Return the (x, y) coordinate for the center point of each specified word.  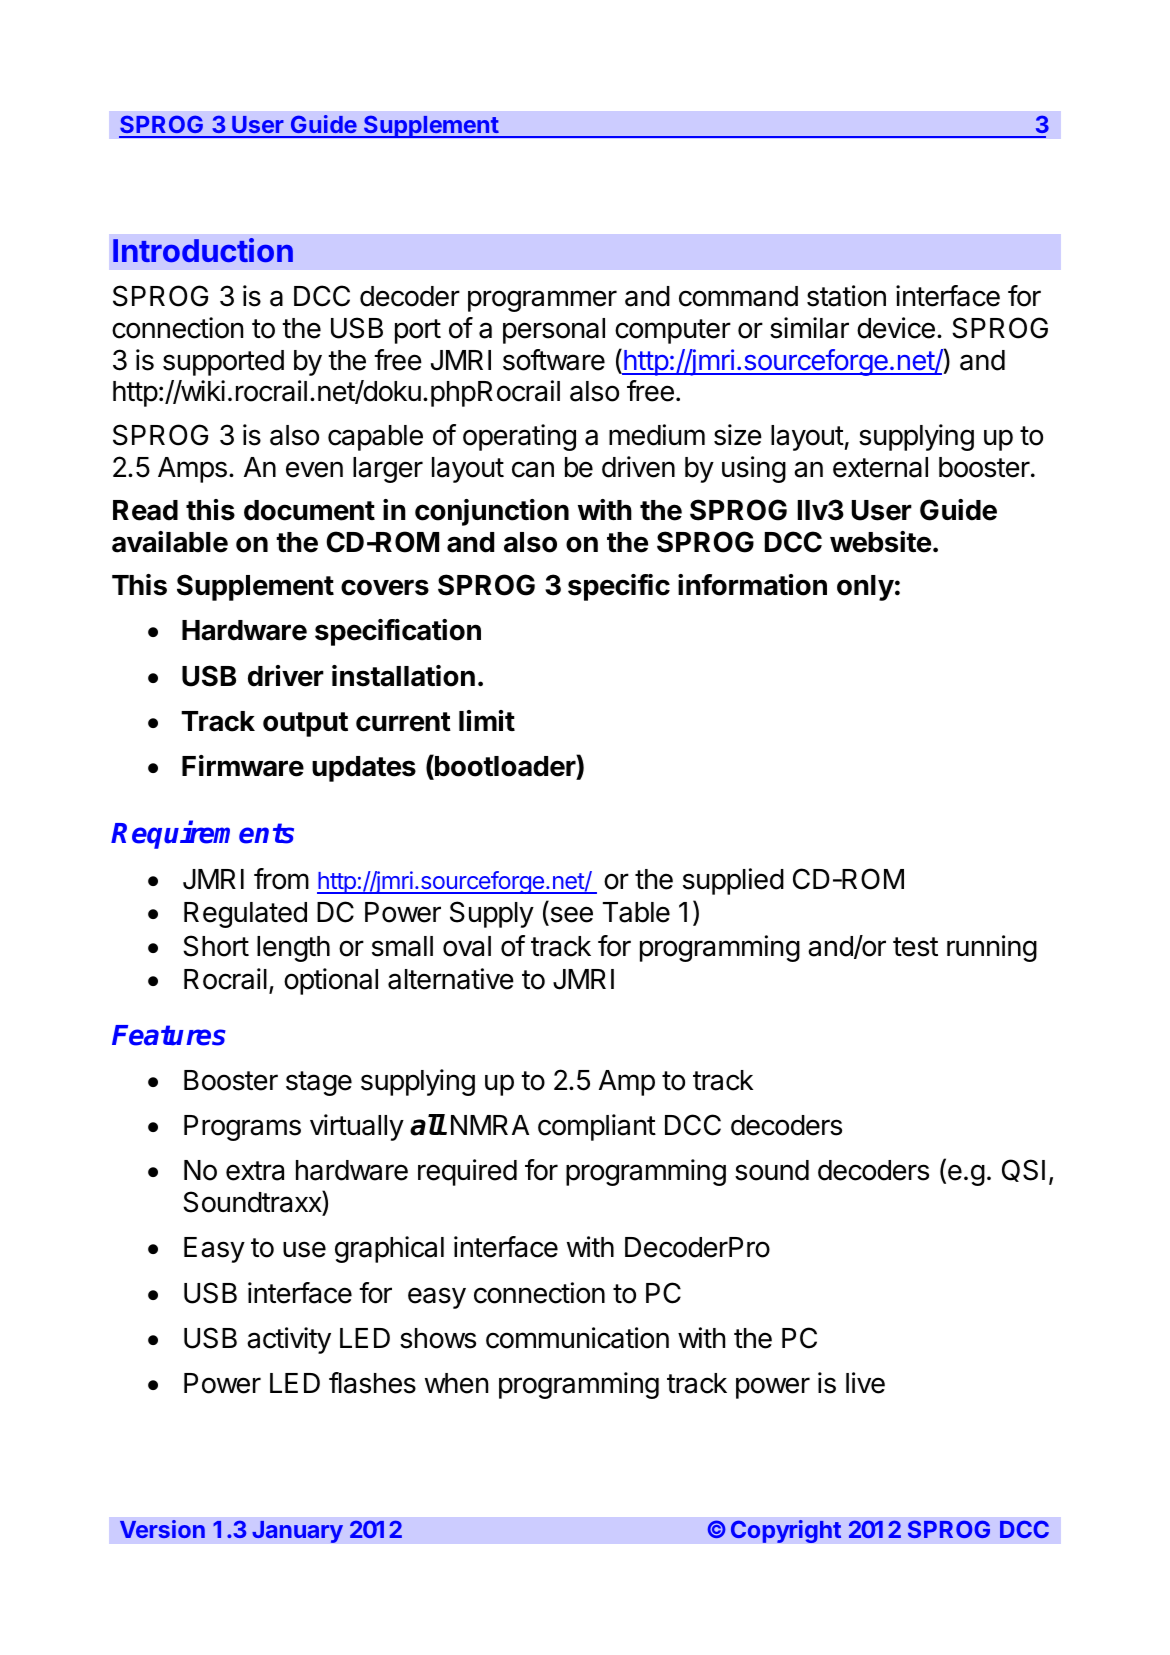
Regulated (245, 915)
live (865, 1383)
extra (255, 1171)
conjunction (492, 512)
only (865, 588)
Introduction (203, 250)
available (170, 542)
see (570, 915)
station (846, 296)
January (297, 1532)
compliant (597, 1127)
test (915, 947)
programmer (542, 301)
